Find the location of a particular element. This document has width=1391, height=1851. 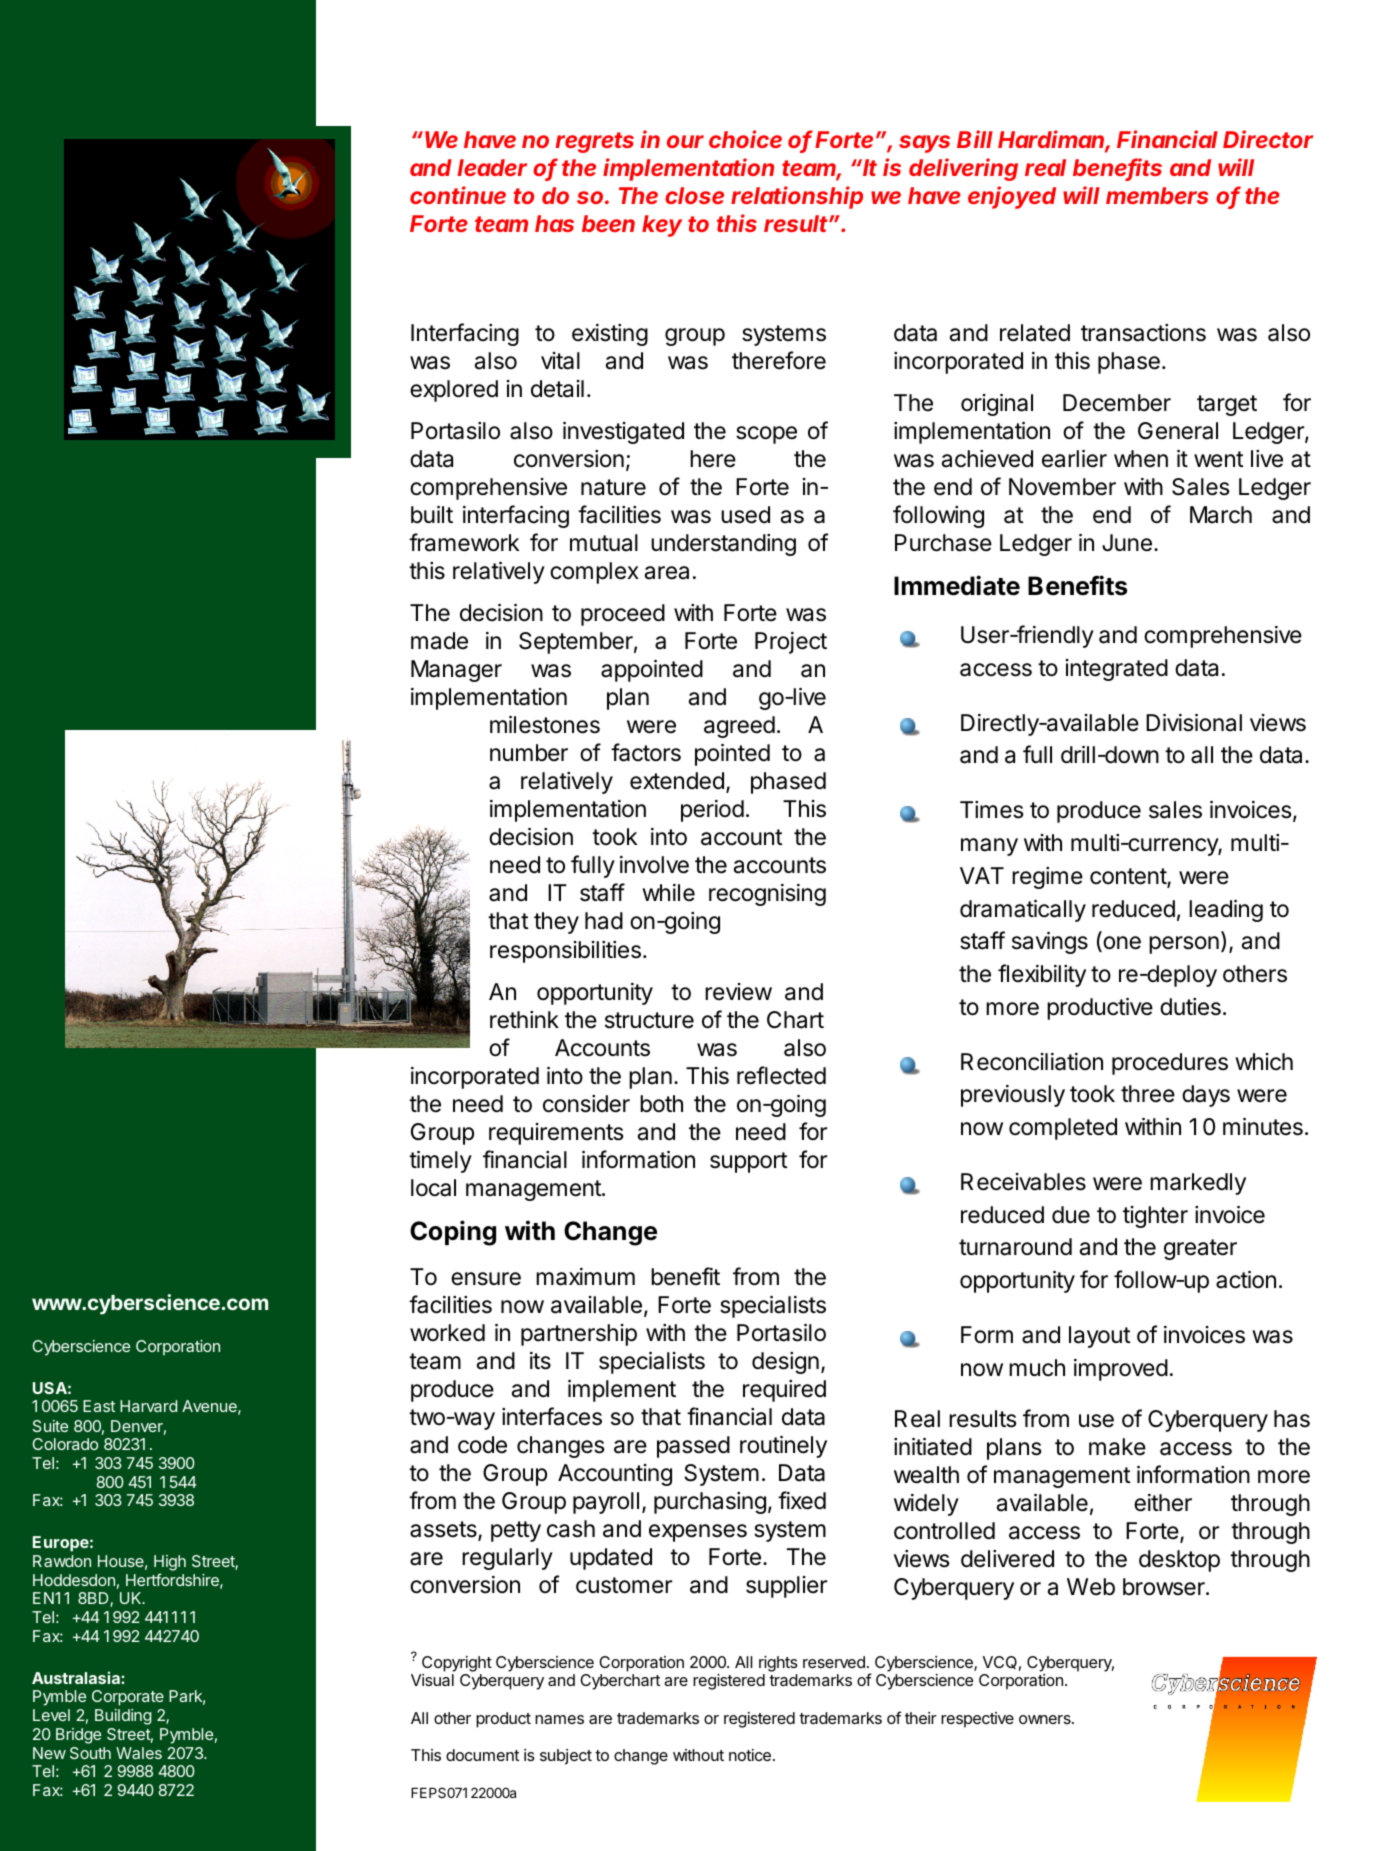

close is located at coordinates (694, 195).
